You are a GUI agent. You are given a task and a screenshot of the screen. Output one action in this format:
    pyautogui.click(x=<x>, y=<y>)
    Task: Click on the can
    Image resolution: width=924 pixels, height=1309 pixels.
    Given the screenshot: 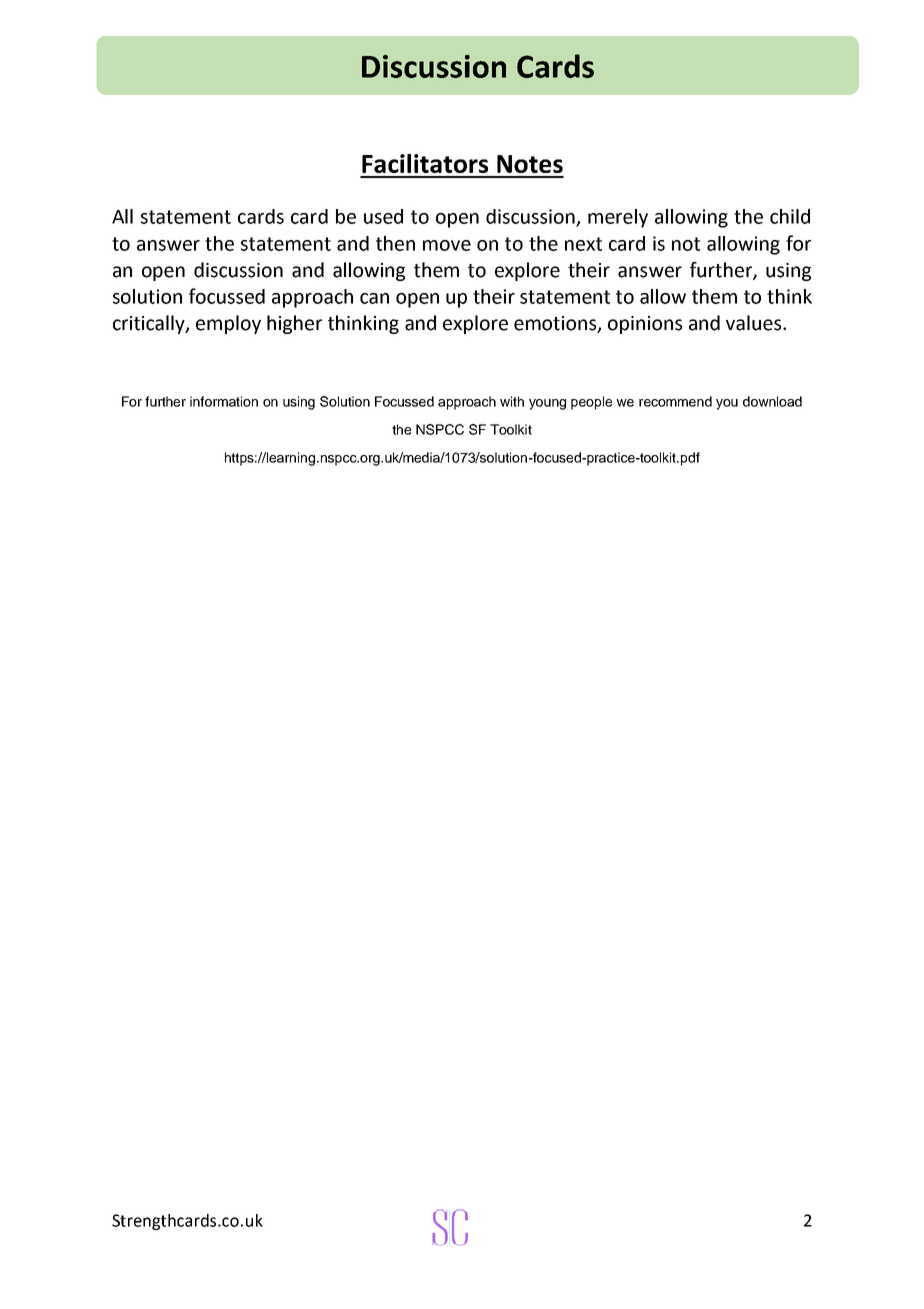 What is the action you would take?
    pyautogui.click(x=374, y=298)
